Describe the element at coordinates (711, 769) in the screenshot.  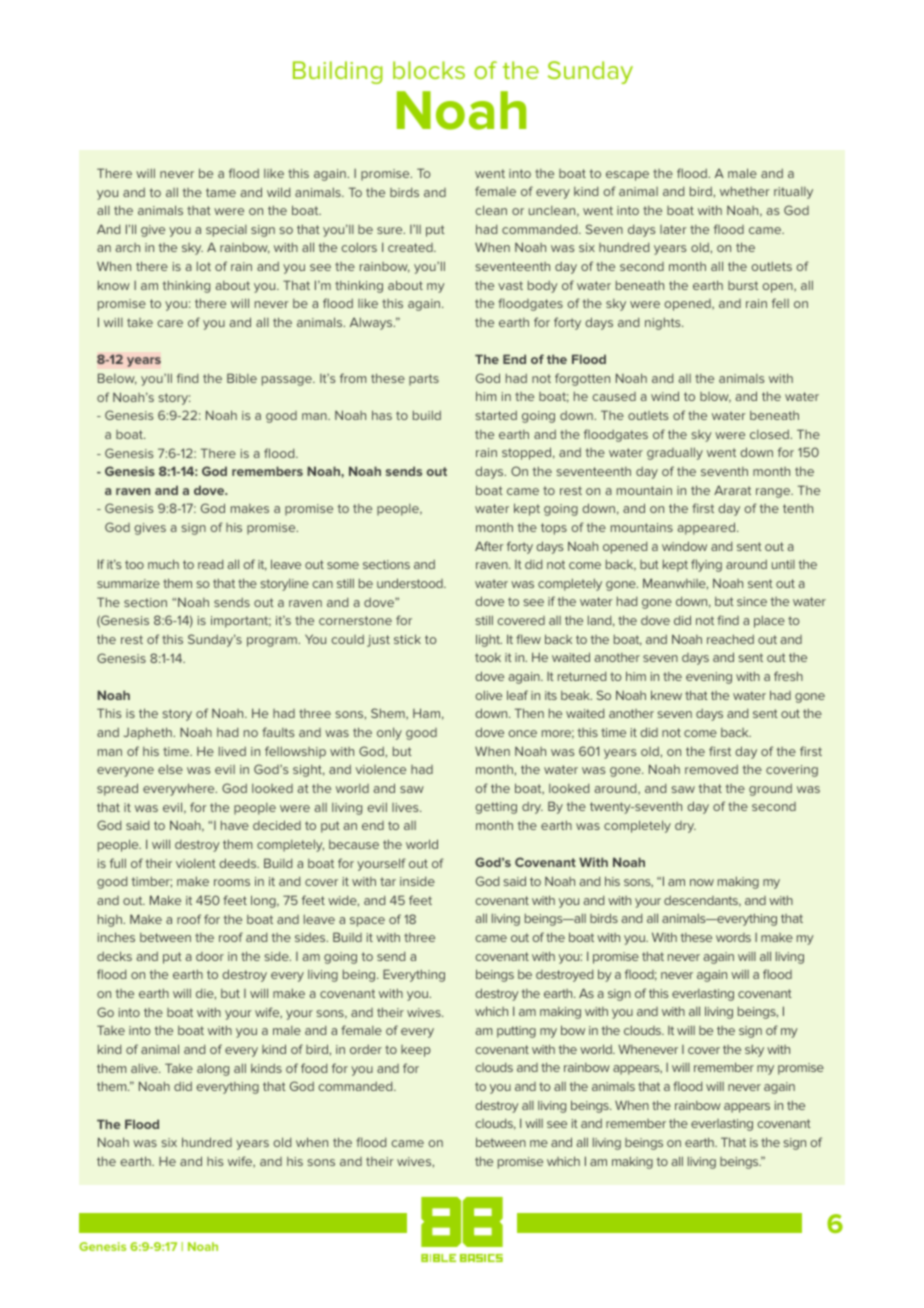
I see `removed` at that location.
